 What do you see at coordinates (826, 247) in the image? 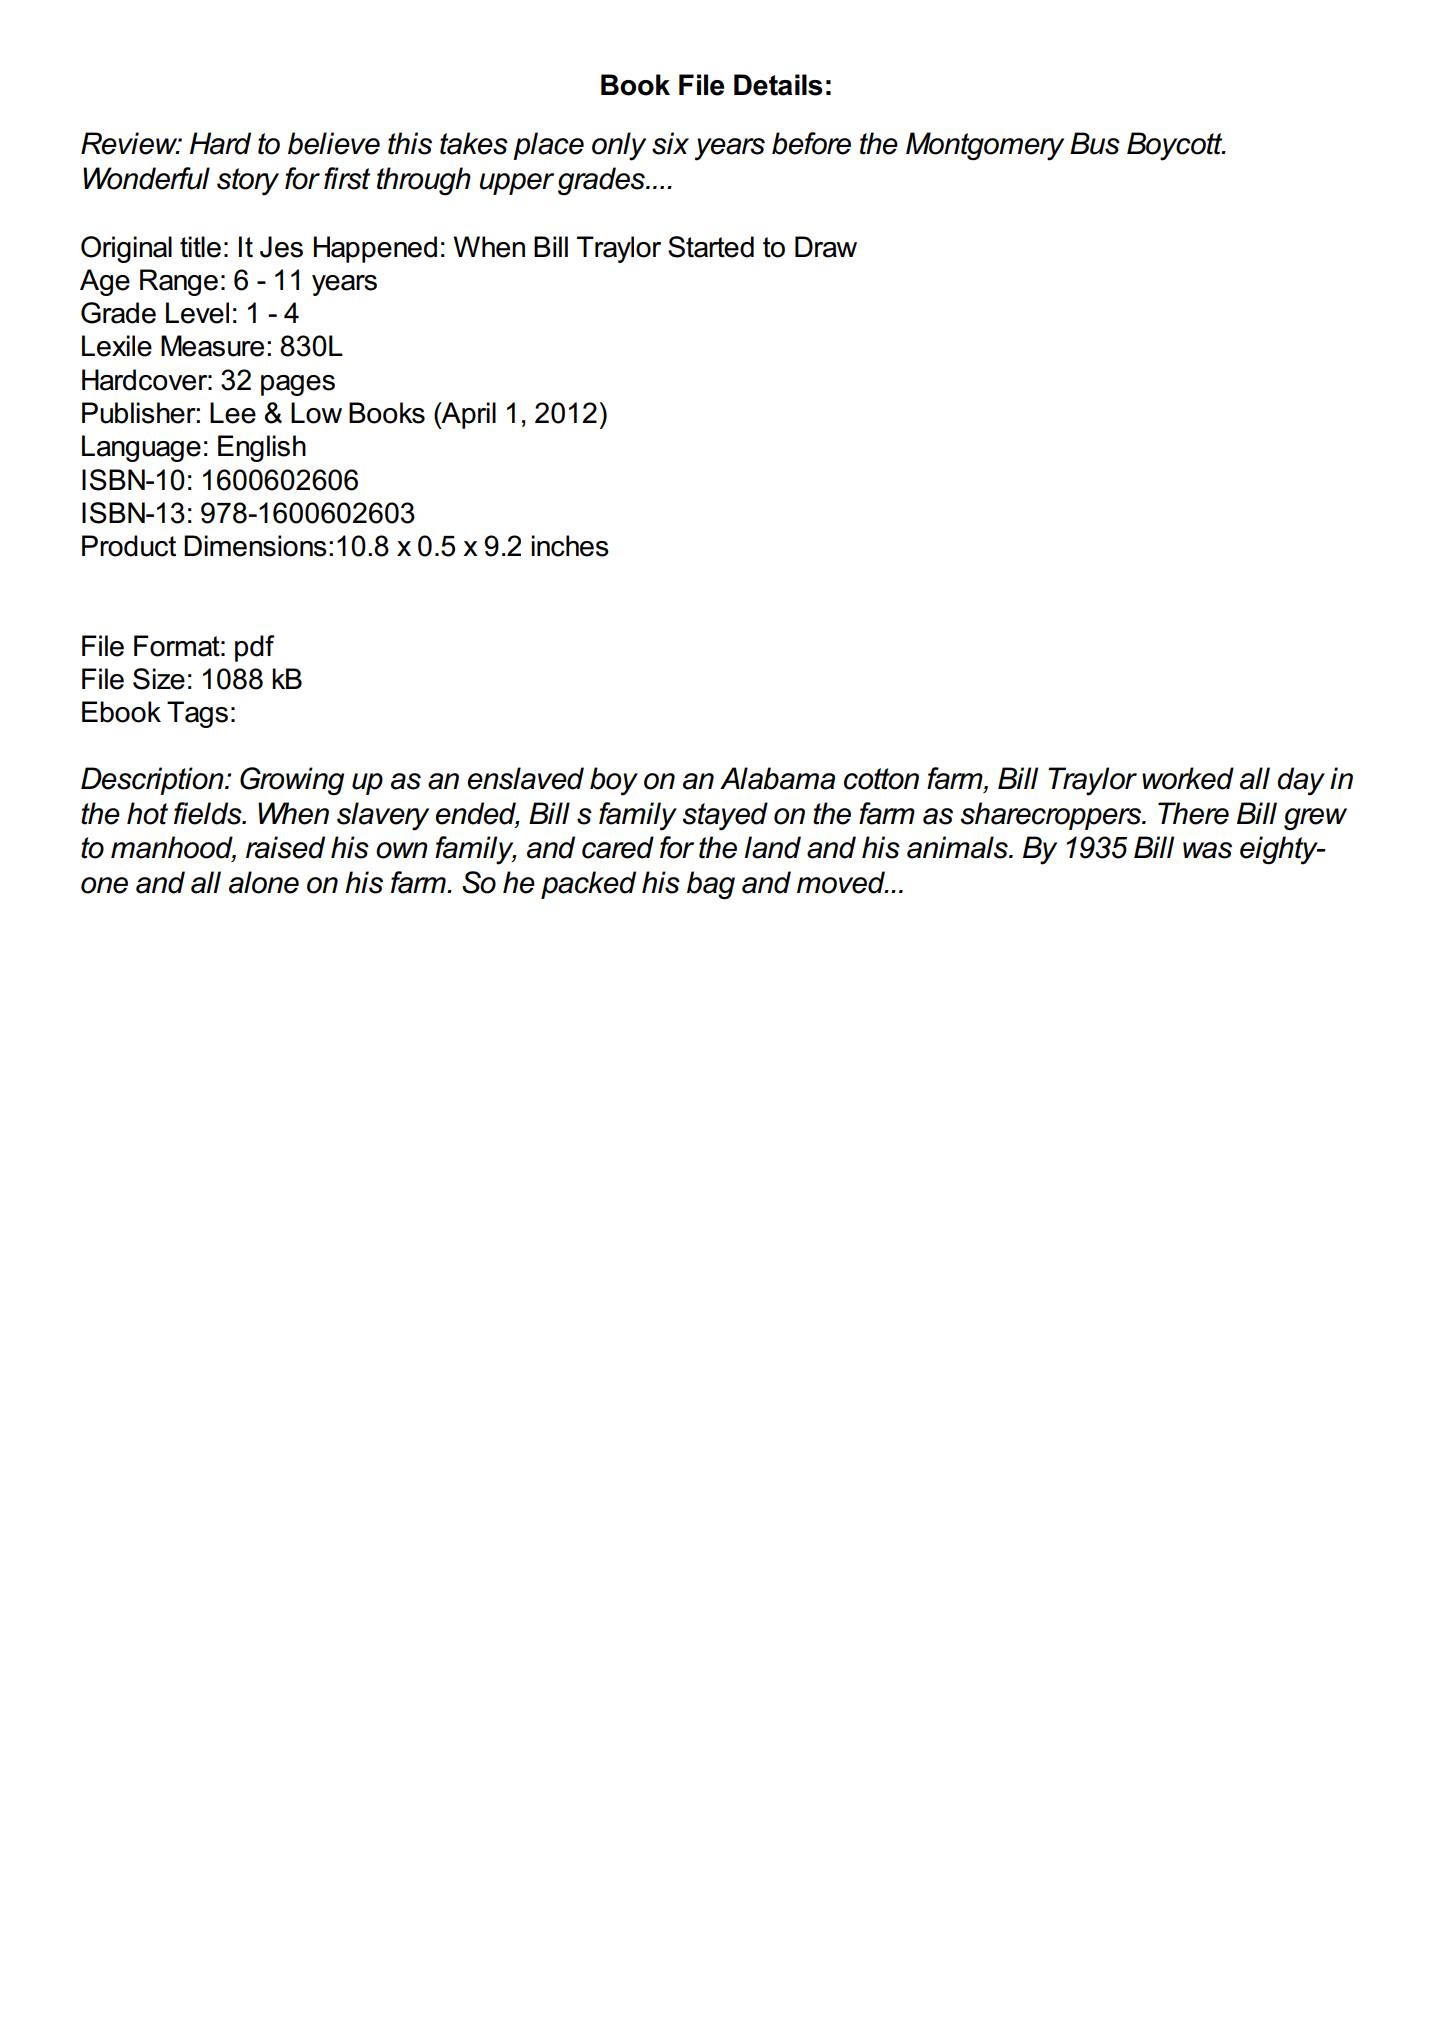
I see `Draw` at bounding box center [826, 247].
